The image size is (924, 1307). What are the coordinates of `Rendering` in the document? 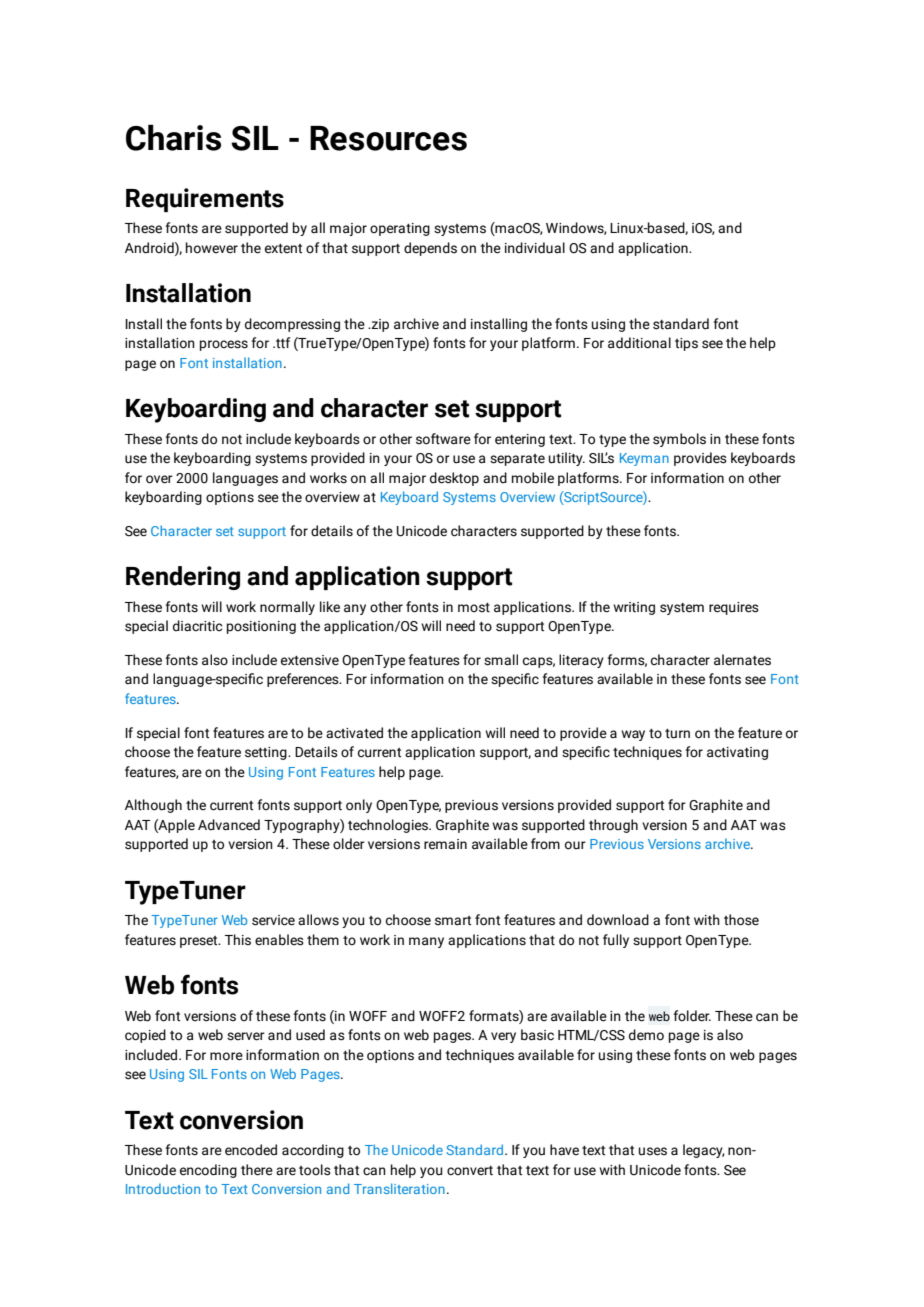 It's located at (183, 578).
